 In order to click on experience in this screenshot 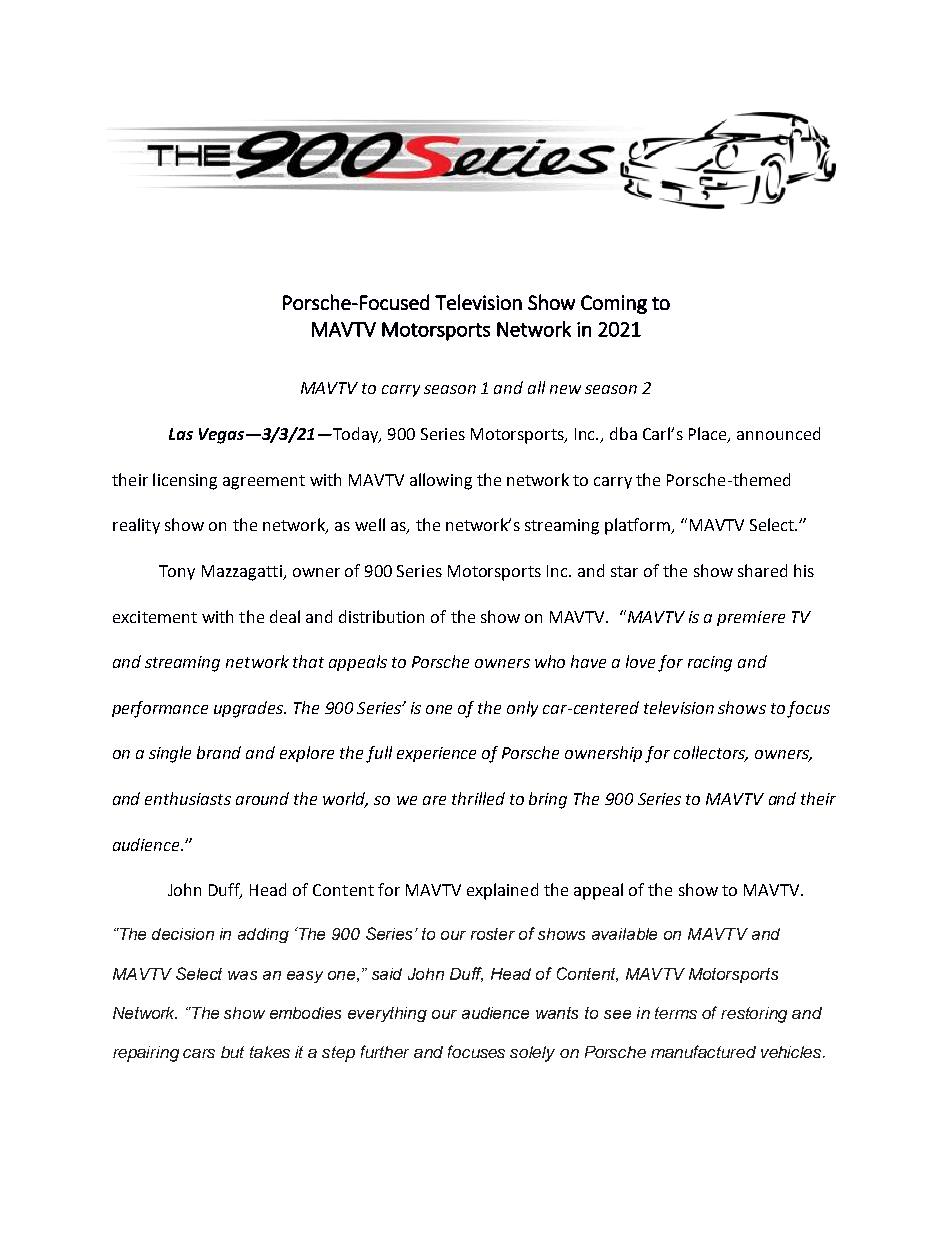, I will do `click(436, 754)`.
